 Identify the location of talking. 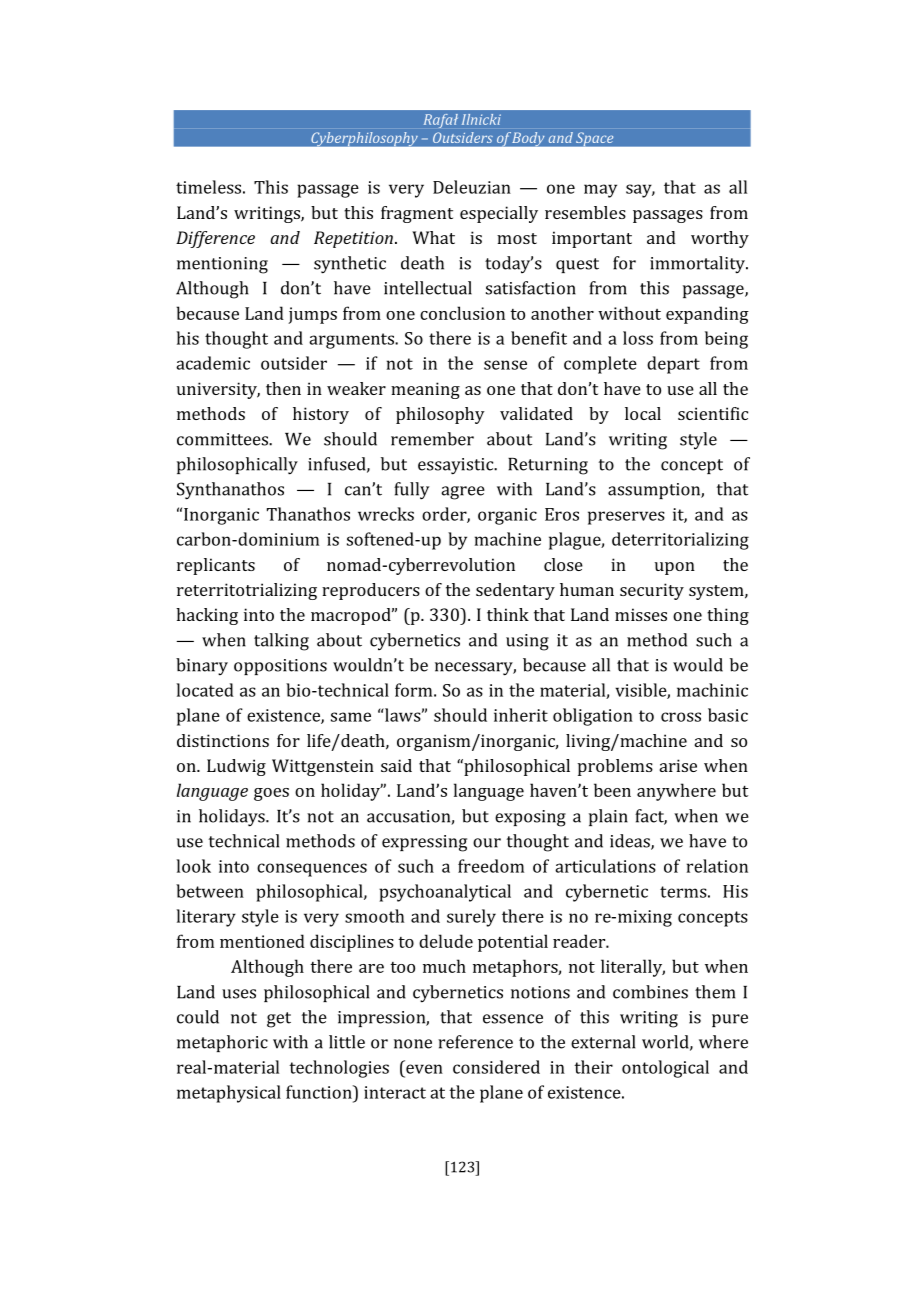
(281, 642).
